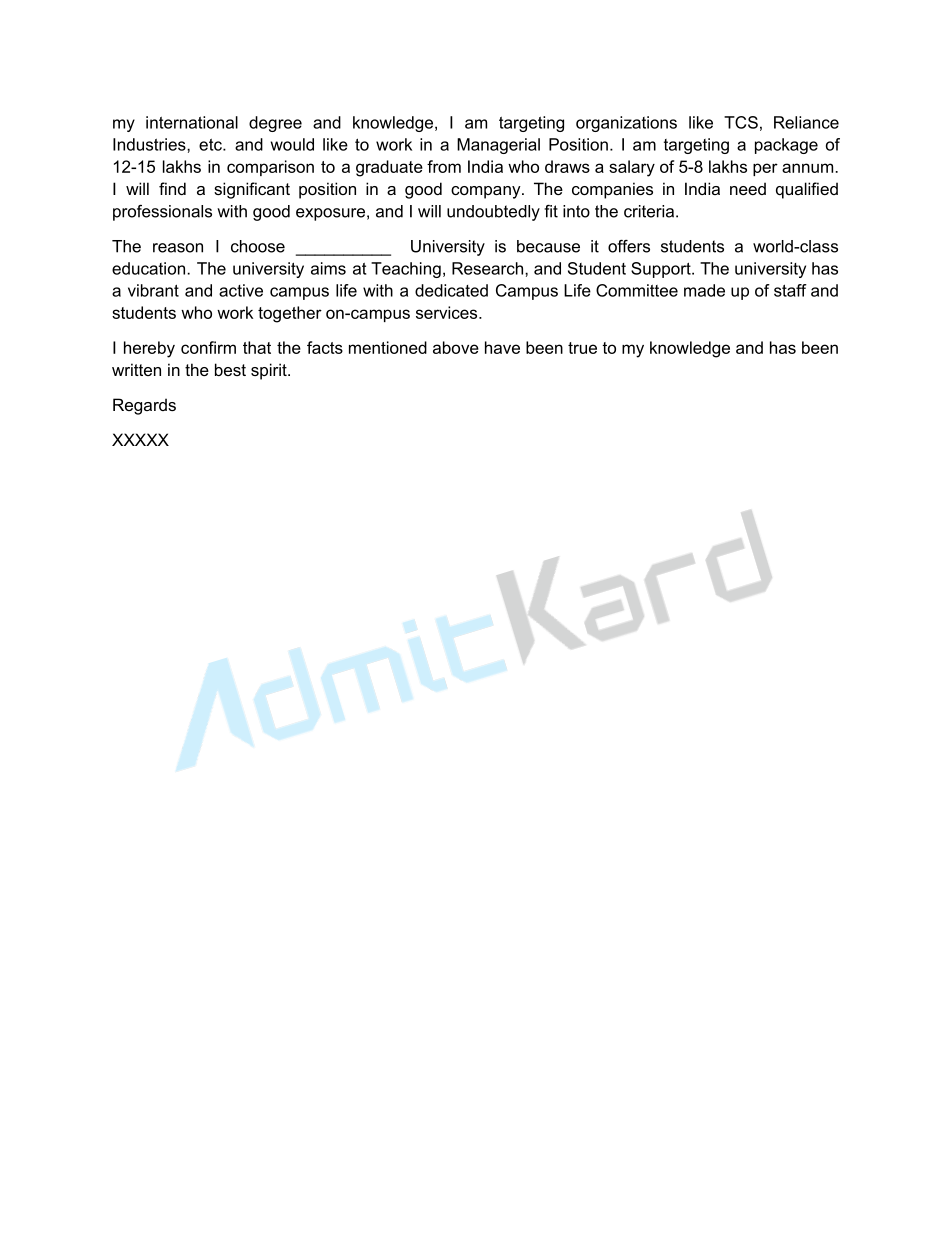 The image size is (952, 1233). What do you see at coordinates (270, 371) in the screenshot?
I see `spirit` at bounding box center [270, 371].
